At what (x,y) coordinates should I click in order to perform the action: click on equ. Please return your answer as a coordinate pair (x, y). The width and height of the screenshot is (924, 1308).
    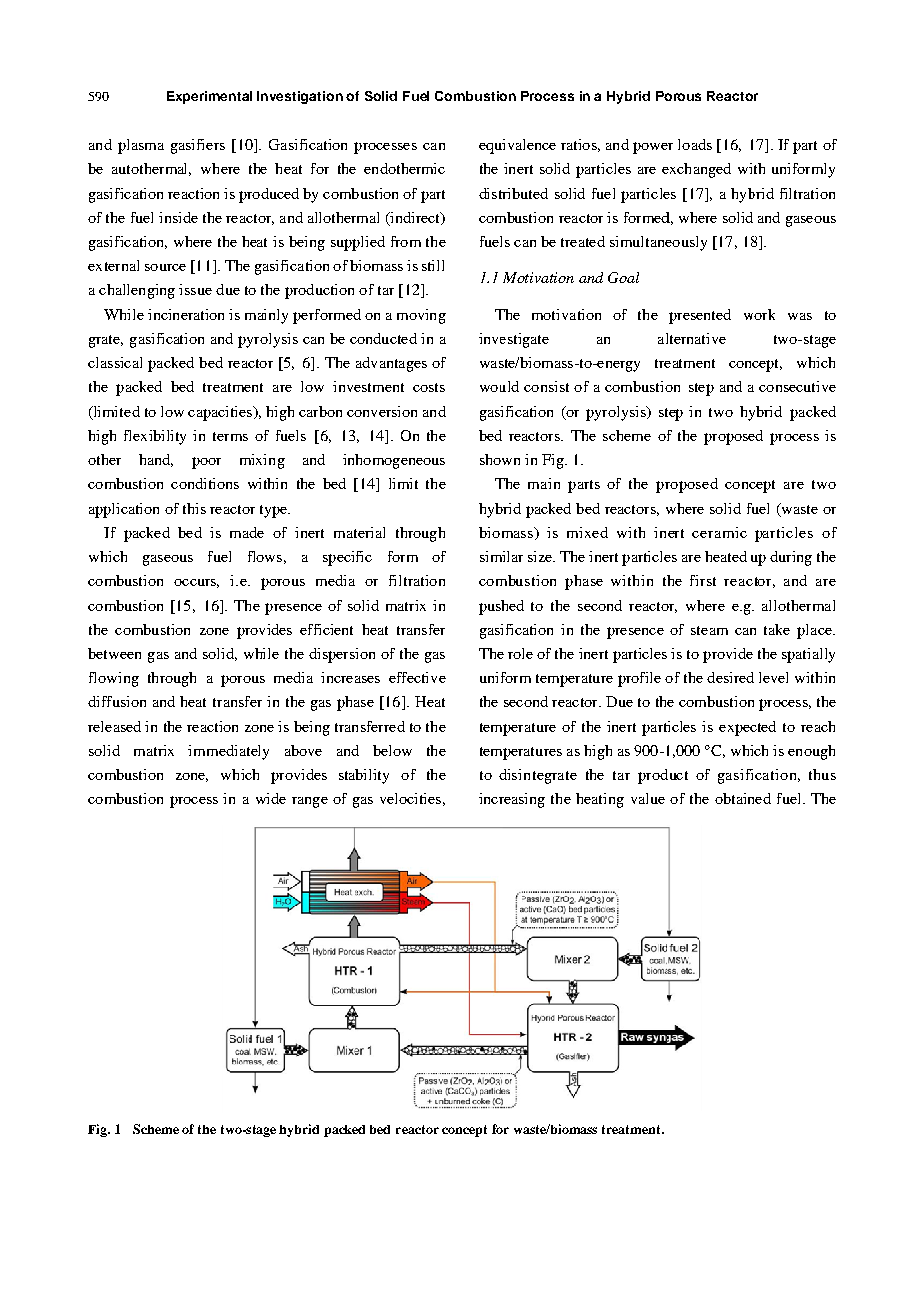
    Looking at the image, I should click on (491, 148).
